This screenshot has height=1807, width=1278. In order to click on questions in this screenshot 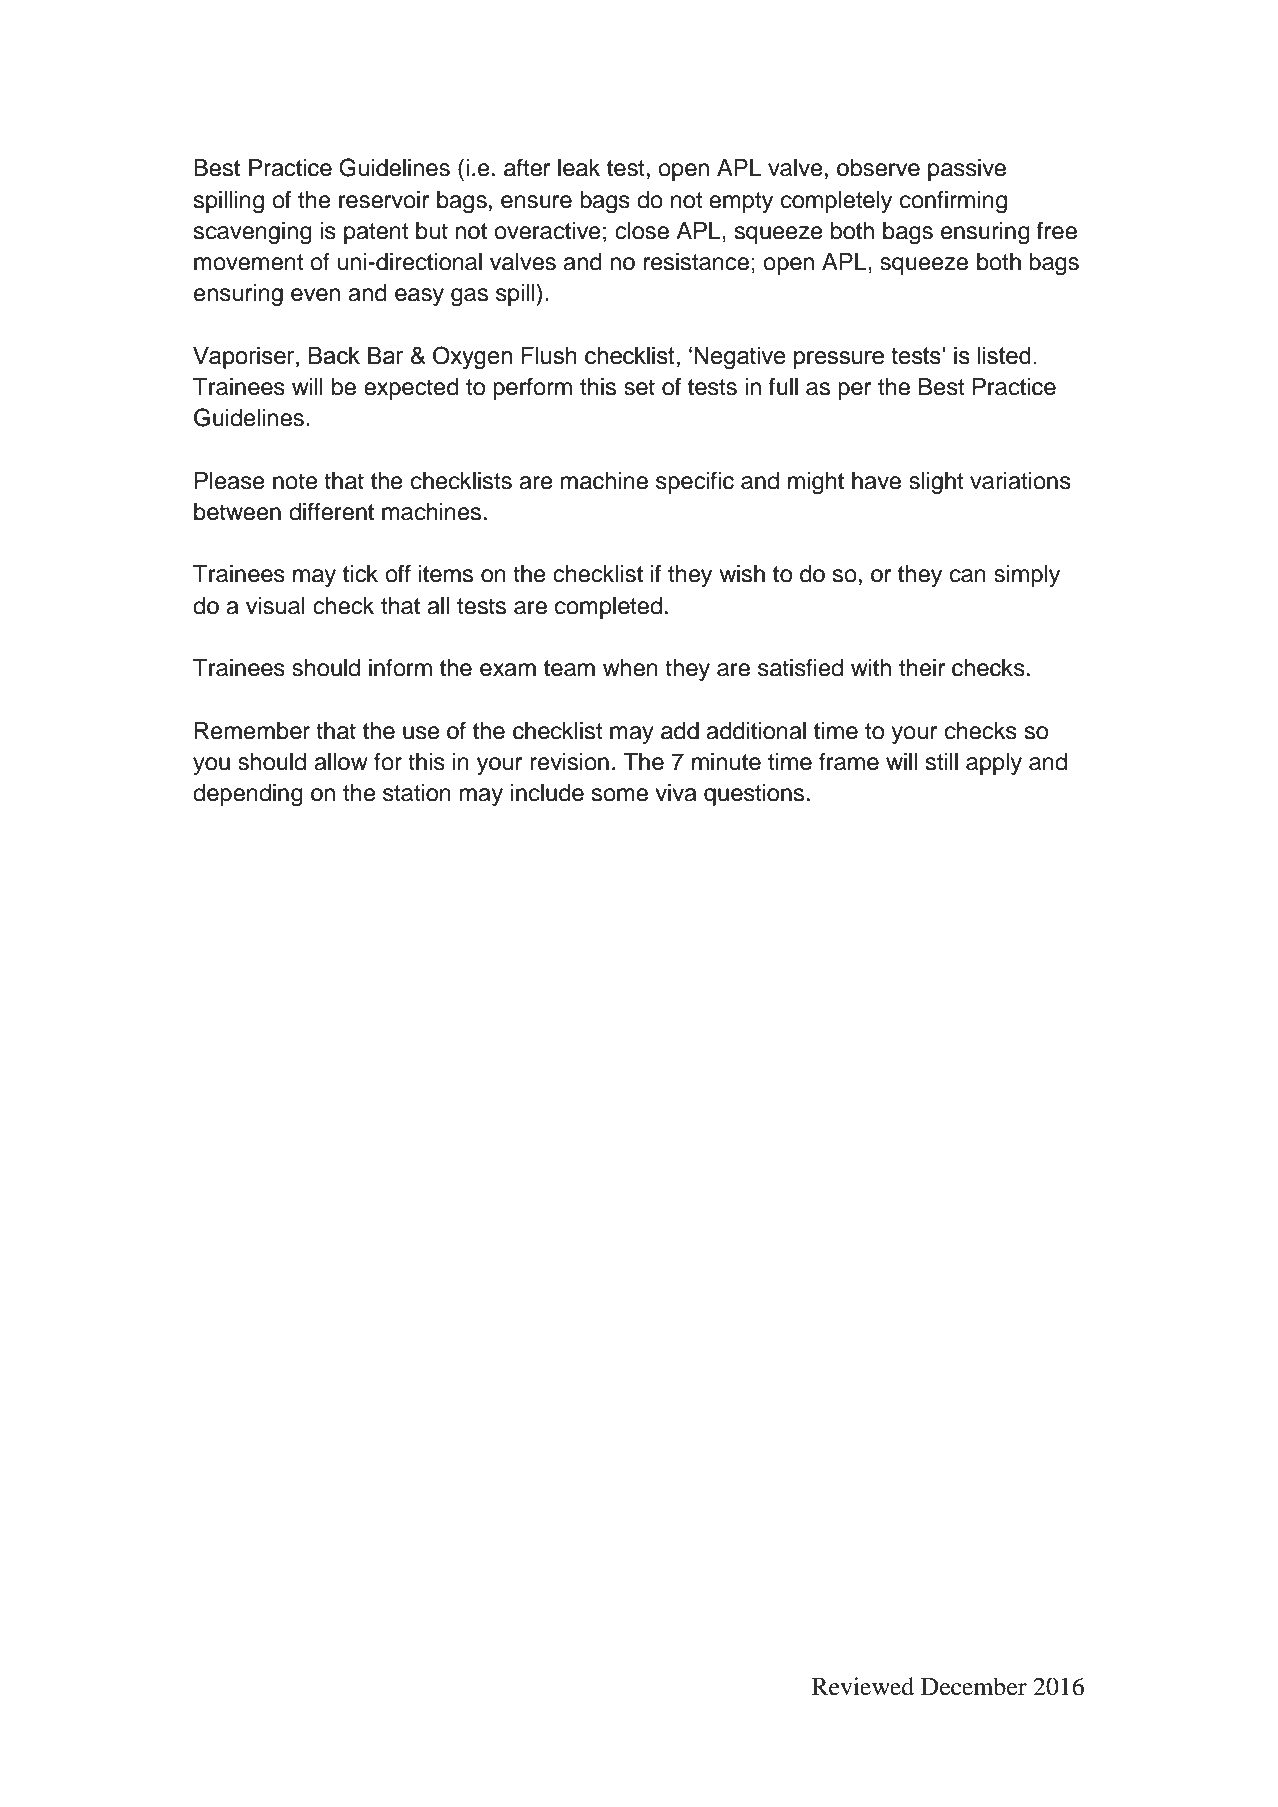, I will do `click(754, 795)`.
